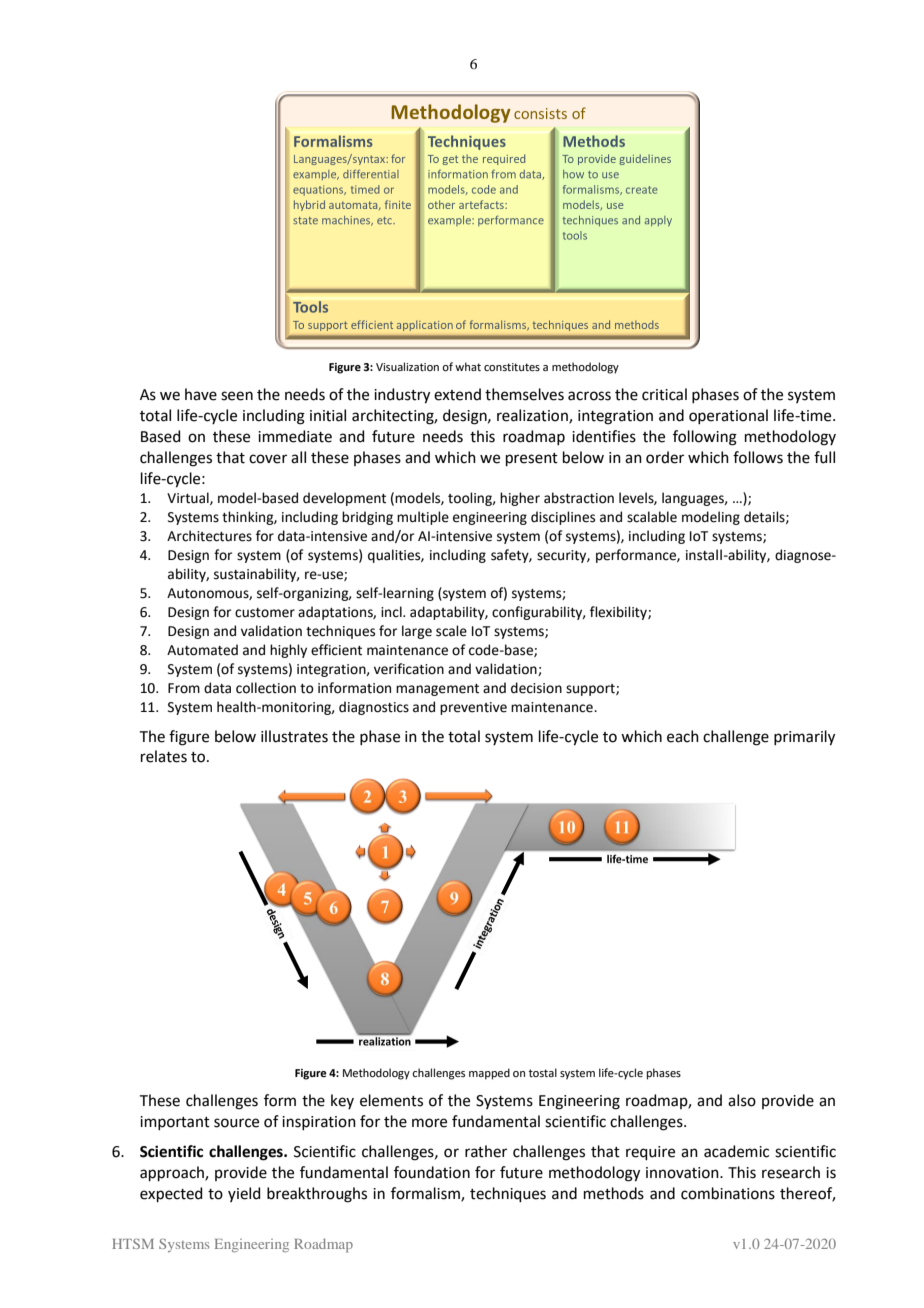 The width and height of the image is (924, 1308). What do you see at coordinates (486, 1151) in the image?
I see `rather` at bounding box center [486, 1151].
